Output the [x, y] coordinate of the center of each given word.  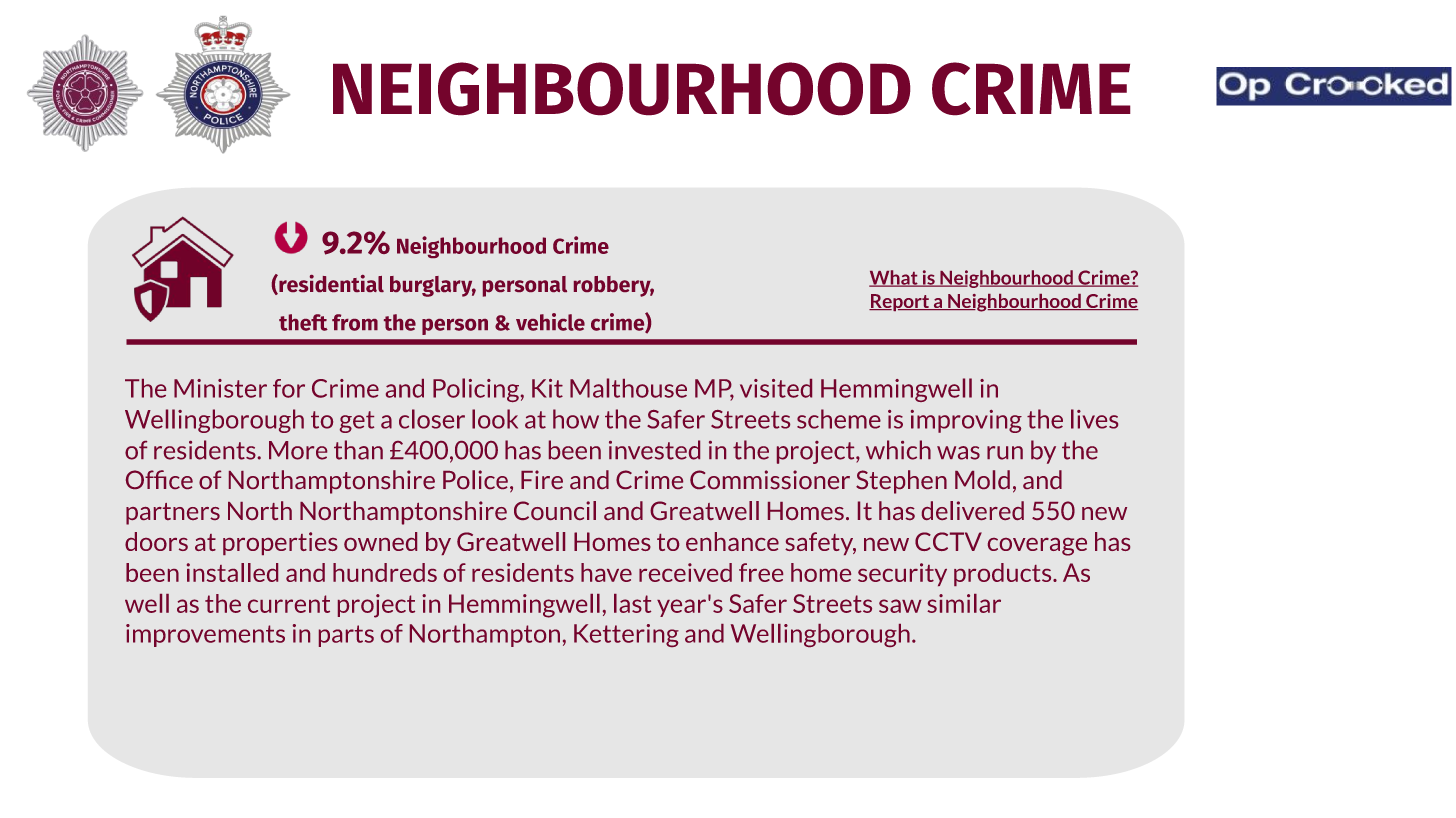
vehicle [550, 322]
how [576, 419]
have [606, 572]
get [357, 422]
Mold [982, 479]
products [1004, 574]
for [289, 388]
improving [966, 421]
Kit [547, 388]
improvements [205, 635]
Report [900, 302]
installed [232, 572]
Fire [542, 479]
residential [330, 284]
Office [159, 479]
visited [776, 388]
